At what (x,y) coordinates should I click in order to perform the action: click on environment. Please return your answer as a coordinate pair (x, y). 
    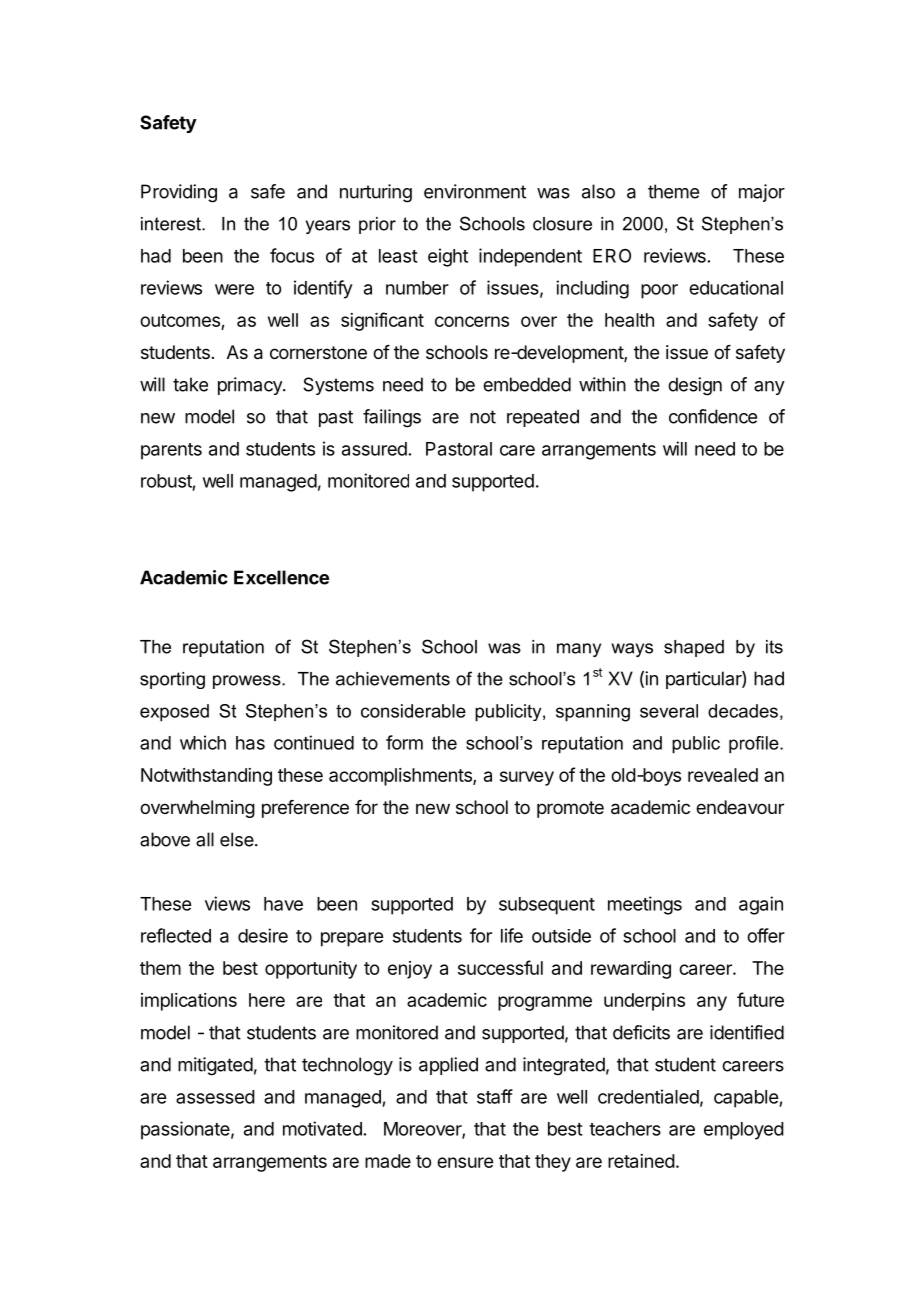
    Looking at the image, I should click on (475, 191).
